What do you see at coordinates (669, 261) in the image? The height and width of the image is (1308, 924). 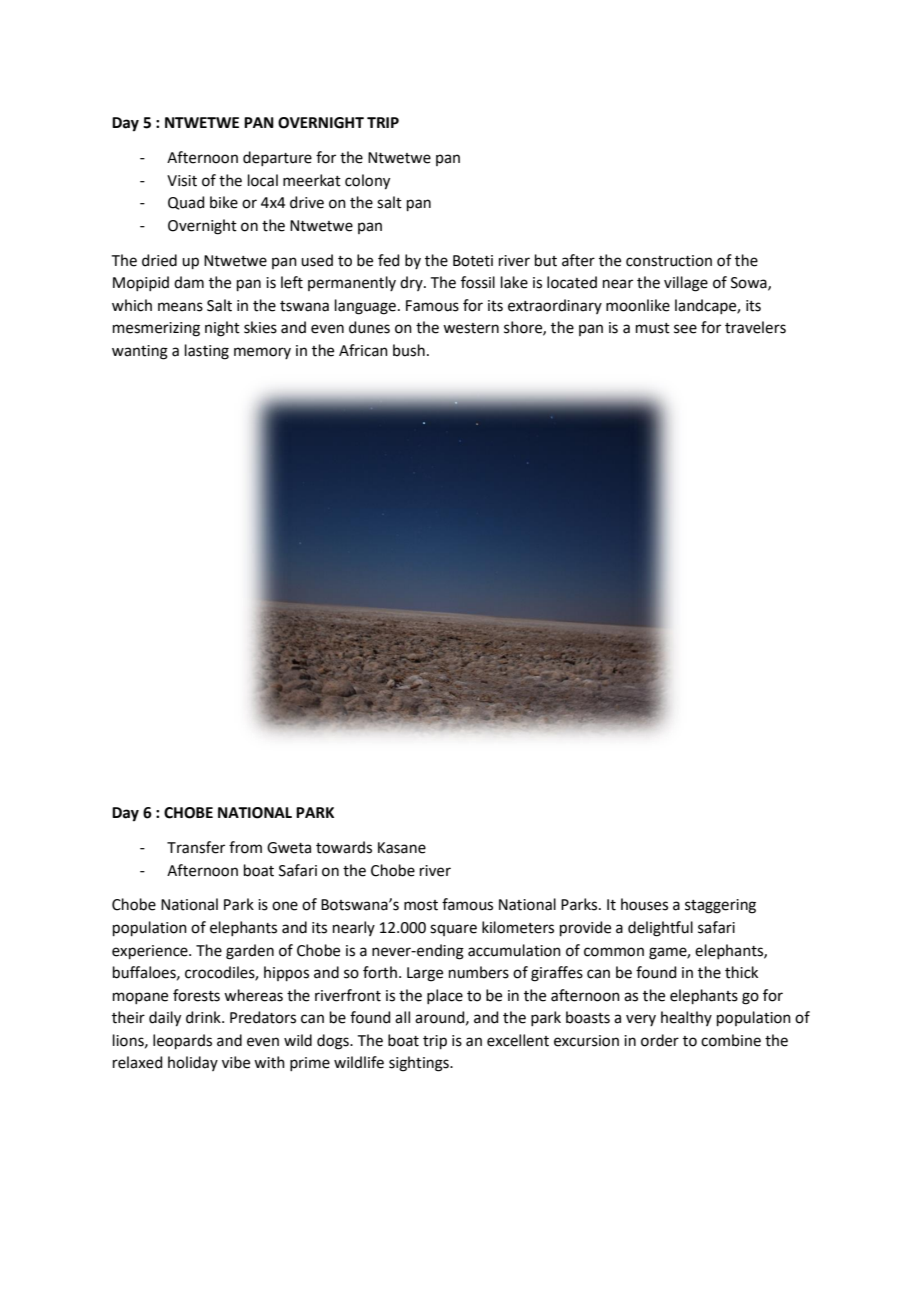 I see `construction` at bounding box center [669, 261].
